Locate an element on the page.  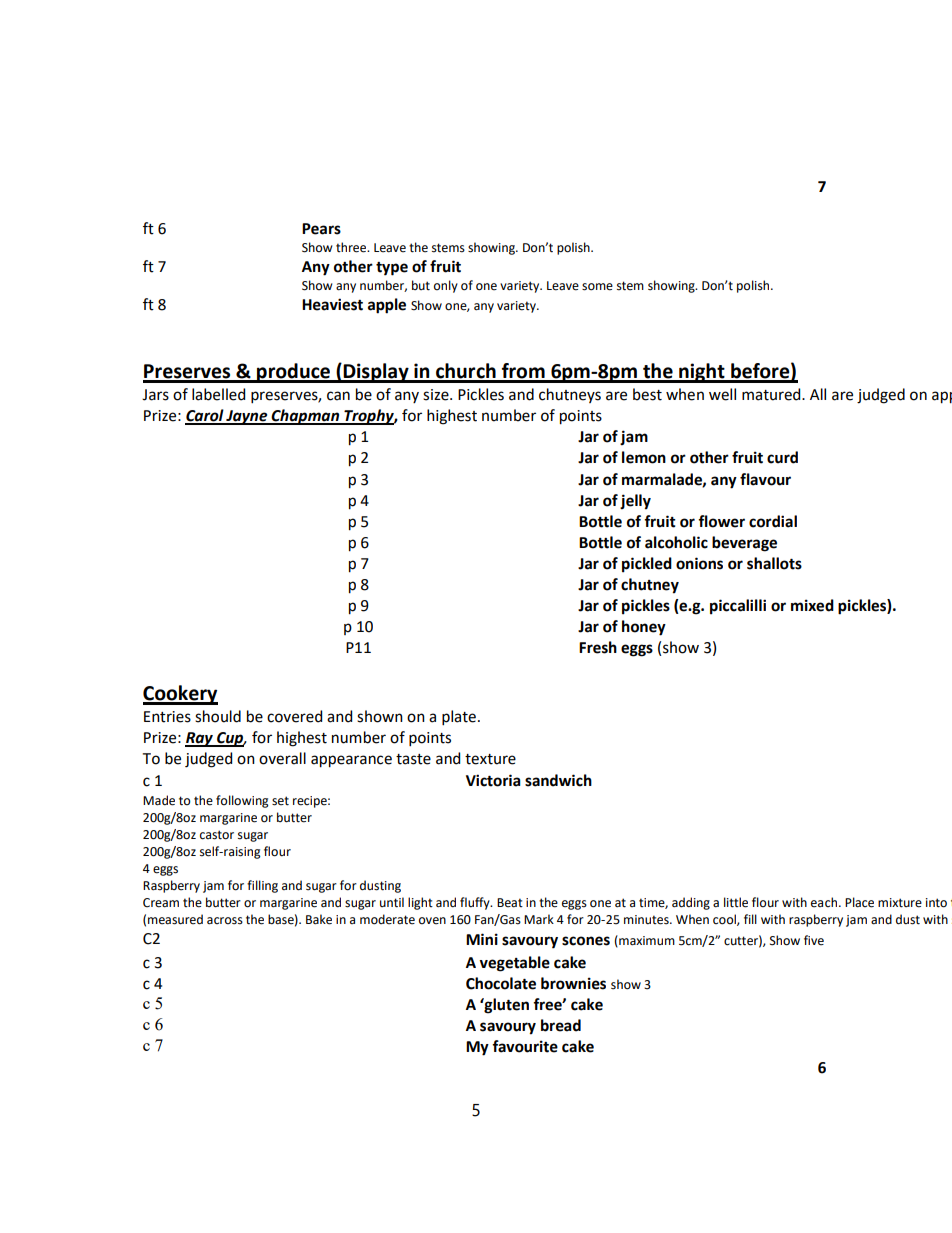
night is located at coordinates (702, 373).
